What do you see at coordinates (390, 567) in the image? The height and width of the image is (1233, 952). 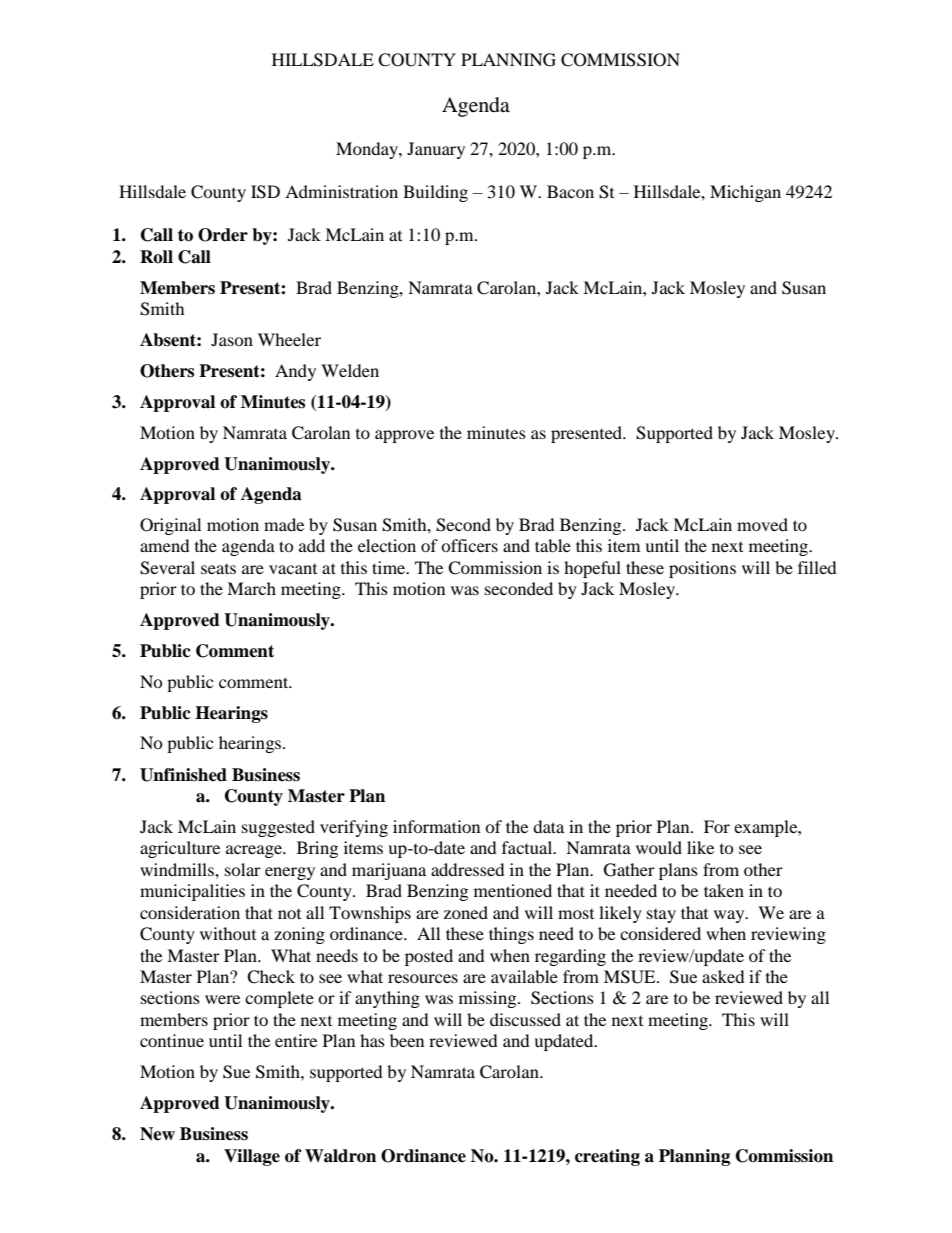 I see `time` at bounding box center [390, 567].
